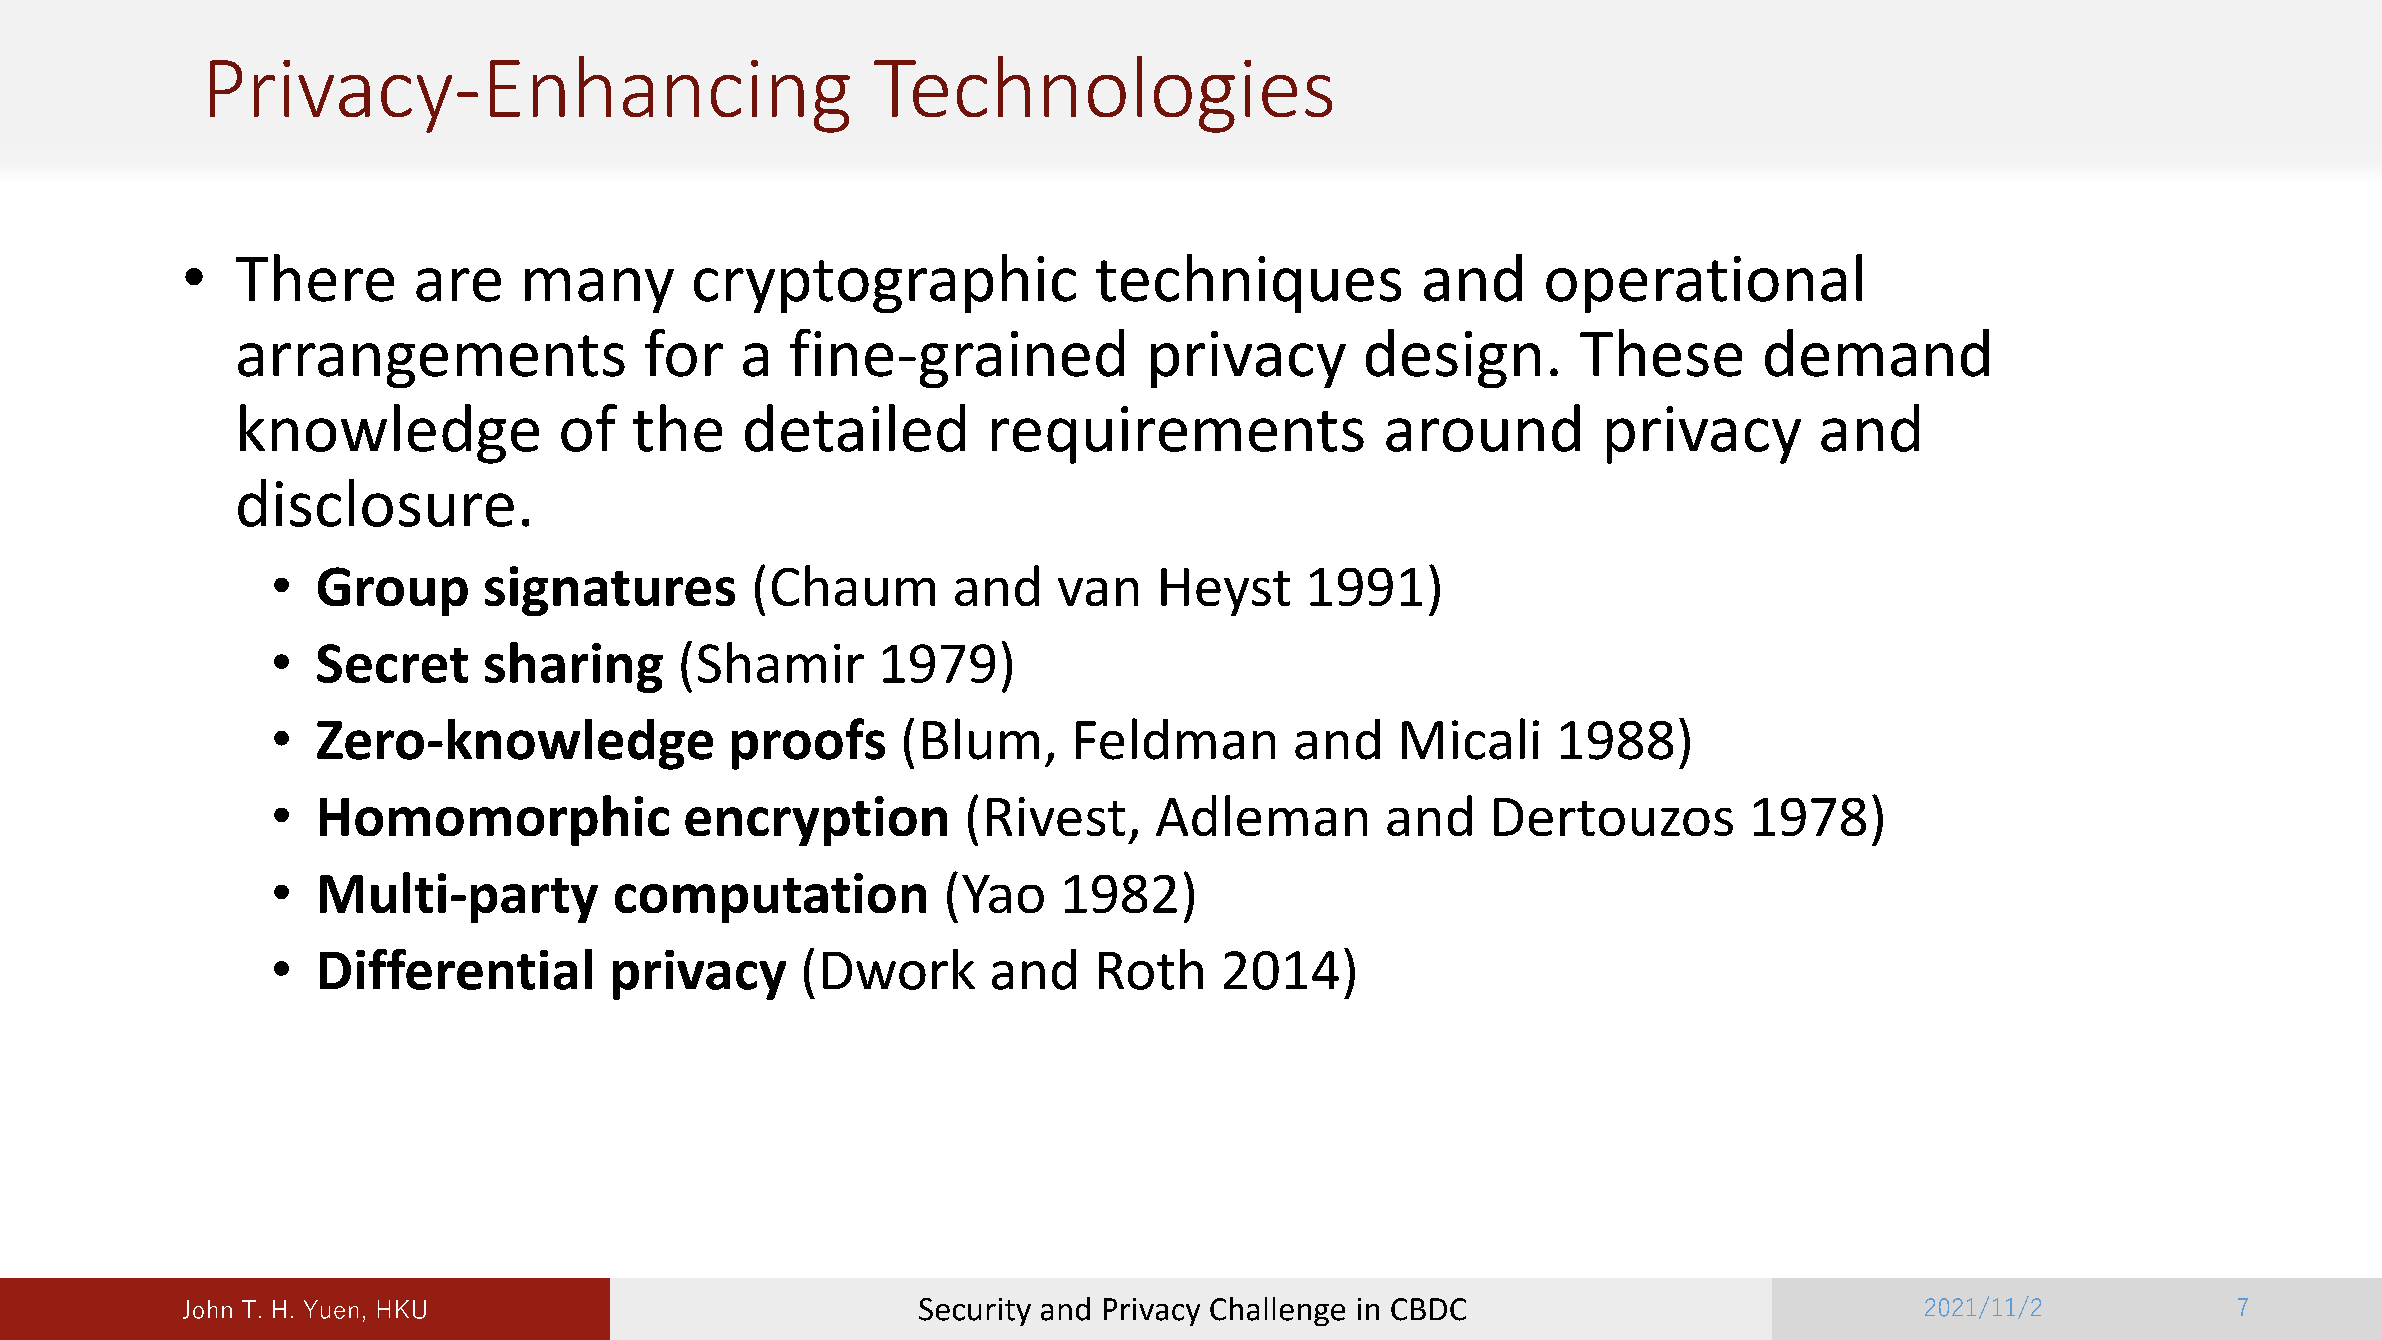 The height and width of the page is (1340, 2382). What do you see at coordinates (392, 663) in the page?
I see `Secret` at bounding box center [392, 663].
